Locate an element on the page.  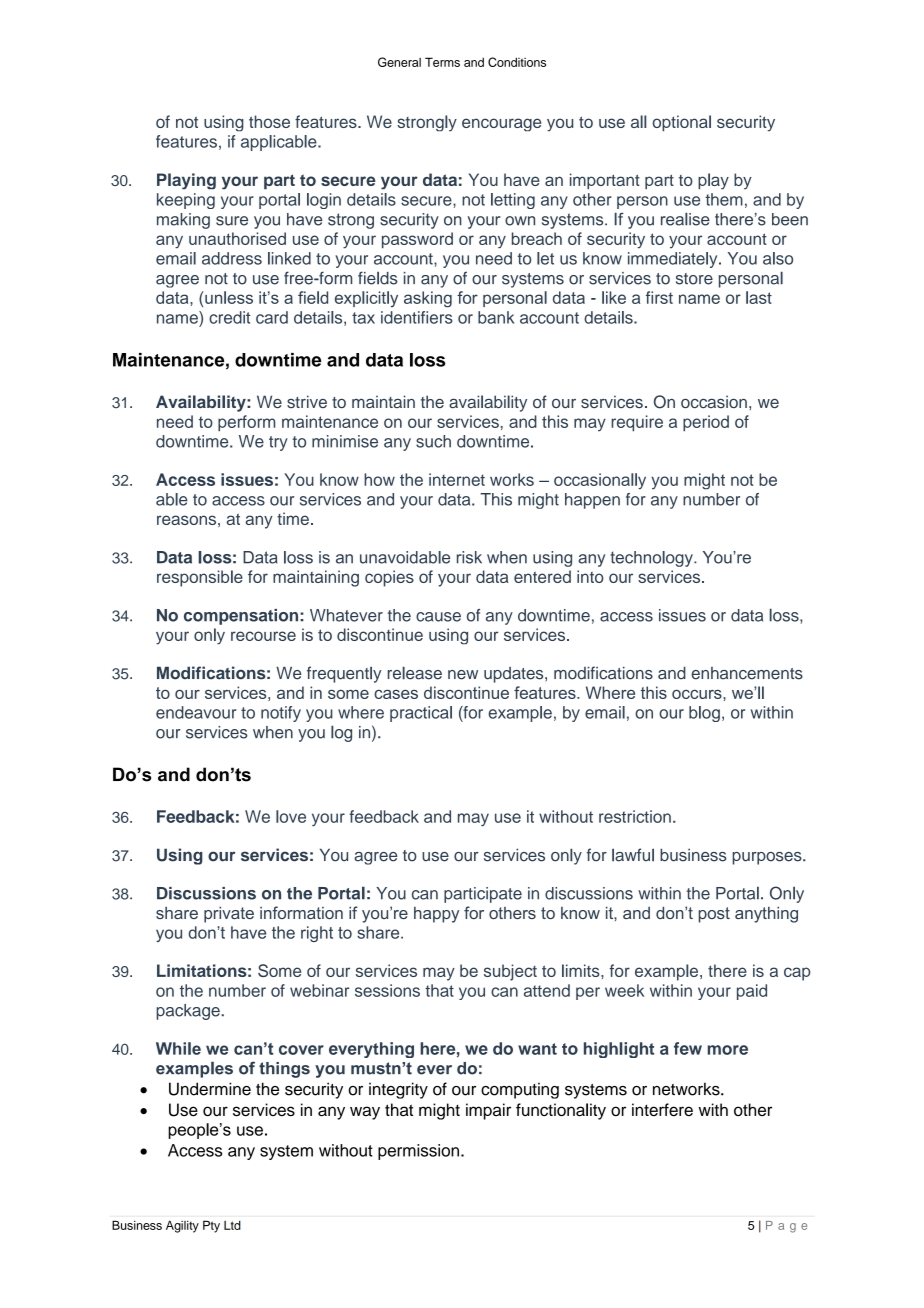
internet is located at coordinates (457, 479).
